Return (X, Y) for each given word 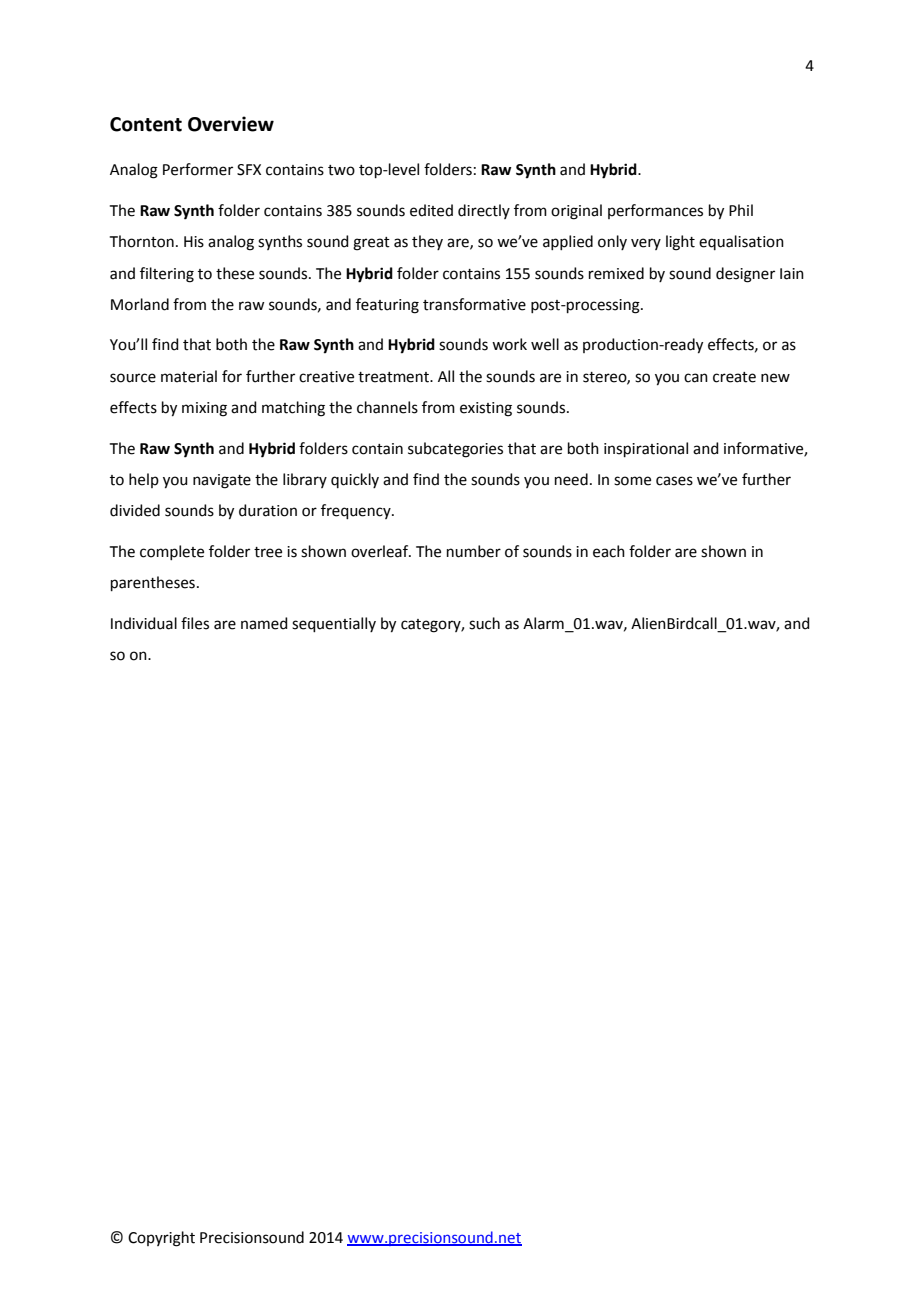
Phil (741, 210)
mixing (204, 409)
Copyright (161, 1239)
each (609, 551)
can (696, 378)
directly (484, 211)
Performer (198, 169)
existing (486, 409)
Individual (144, 623)
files (195, 623)
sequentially (334, 624)
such (484, 623)
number (474, 551)
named (264, 623)
